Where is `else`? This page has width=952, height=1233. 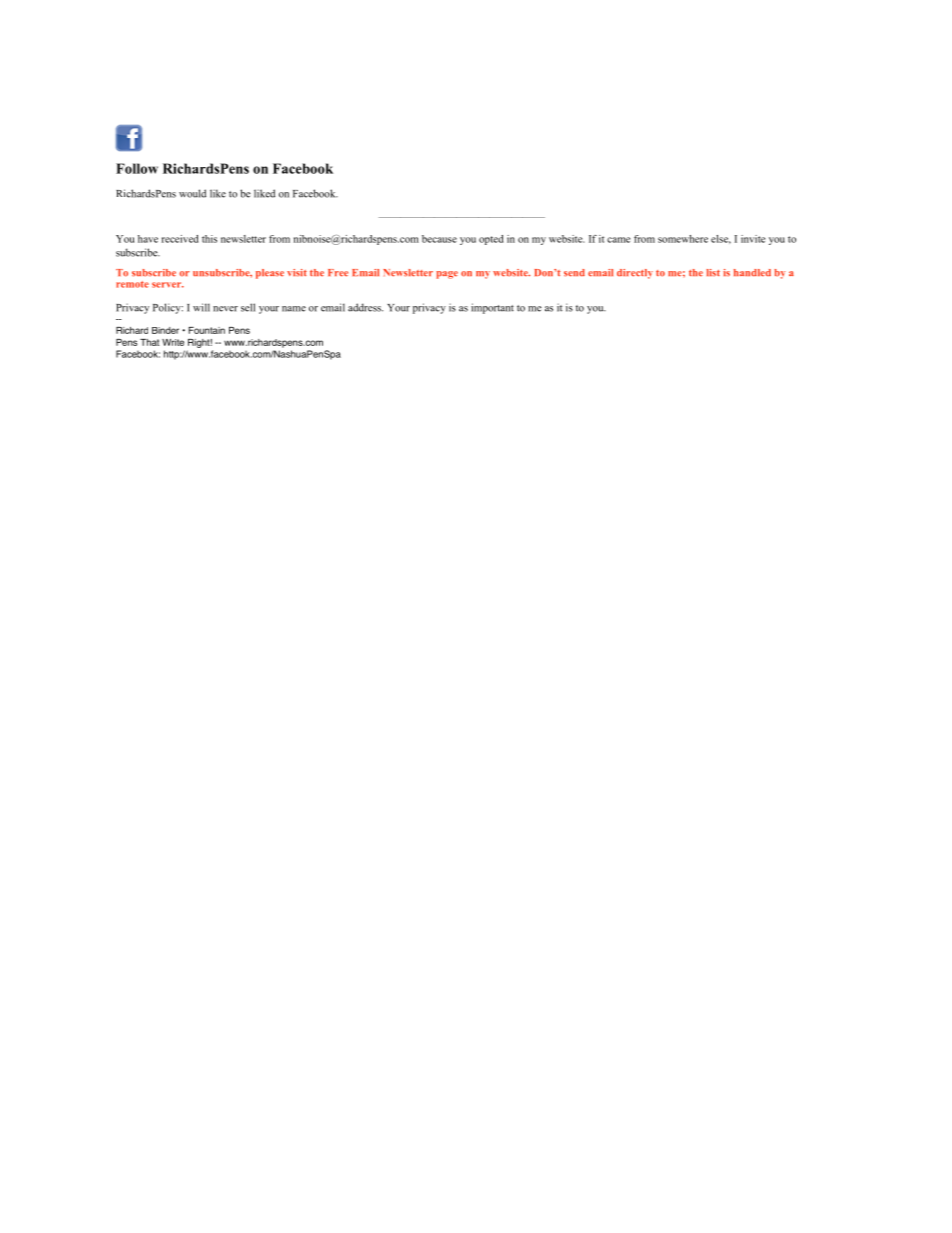 else is located at coordinates (721, 239).
